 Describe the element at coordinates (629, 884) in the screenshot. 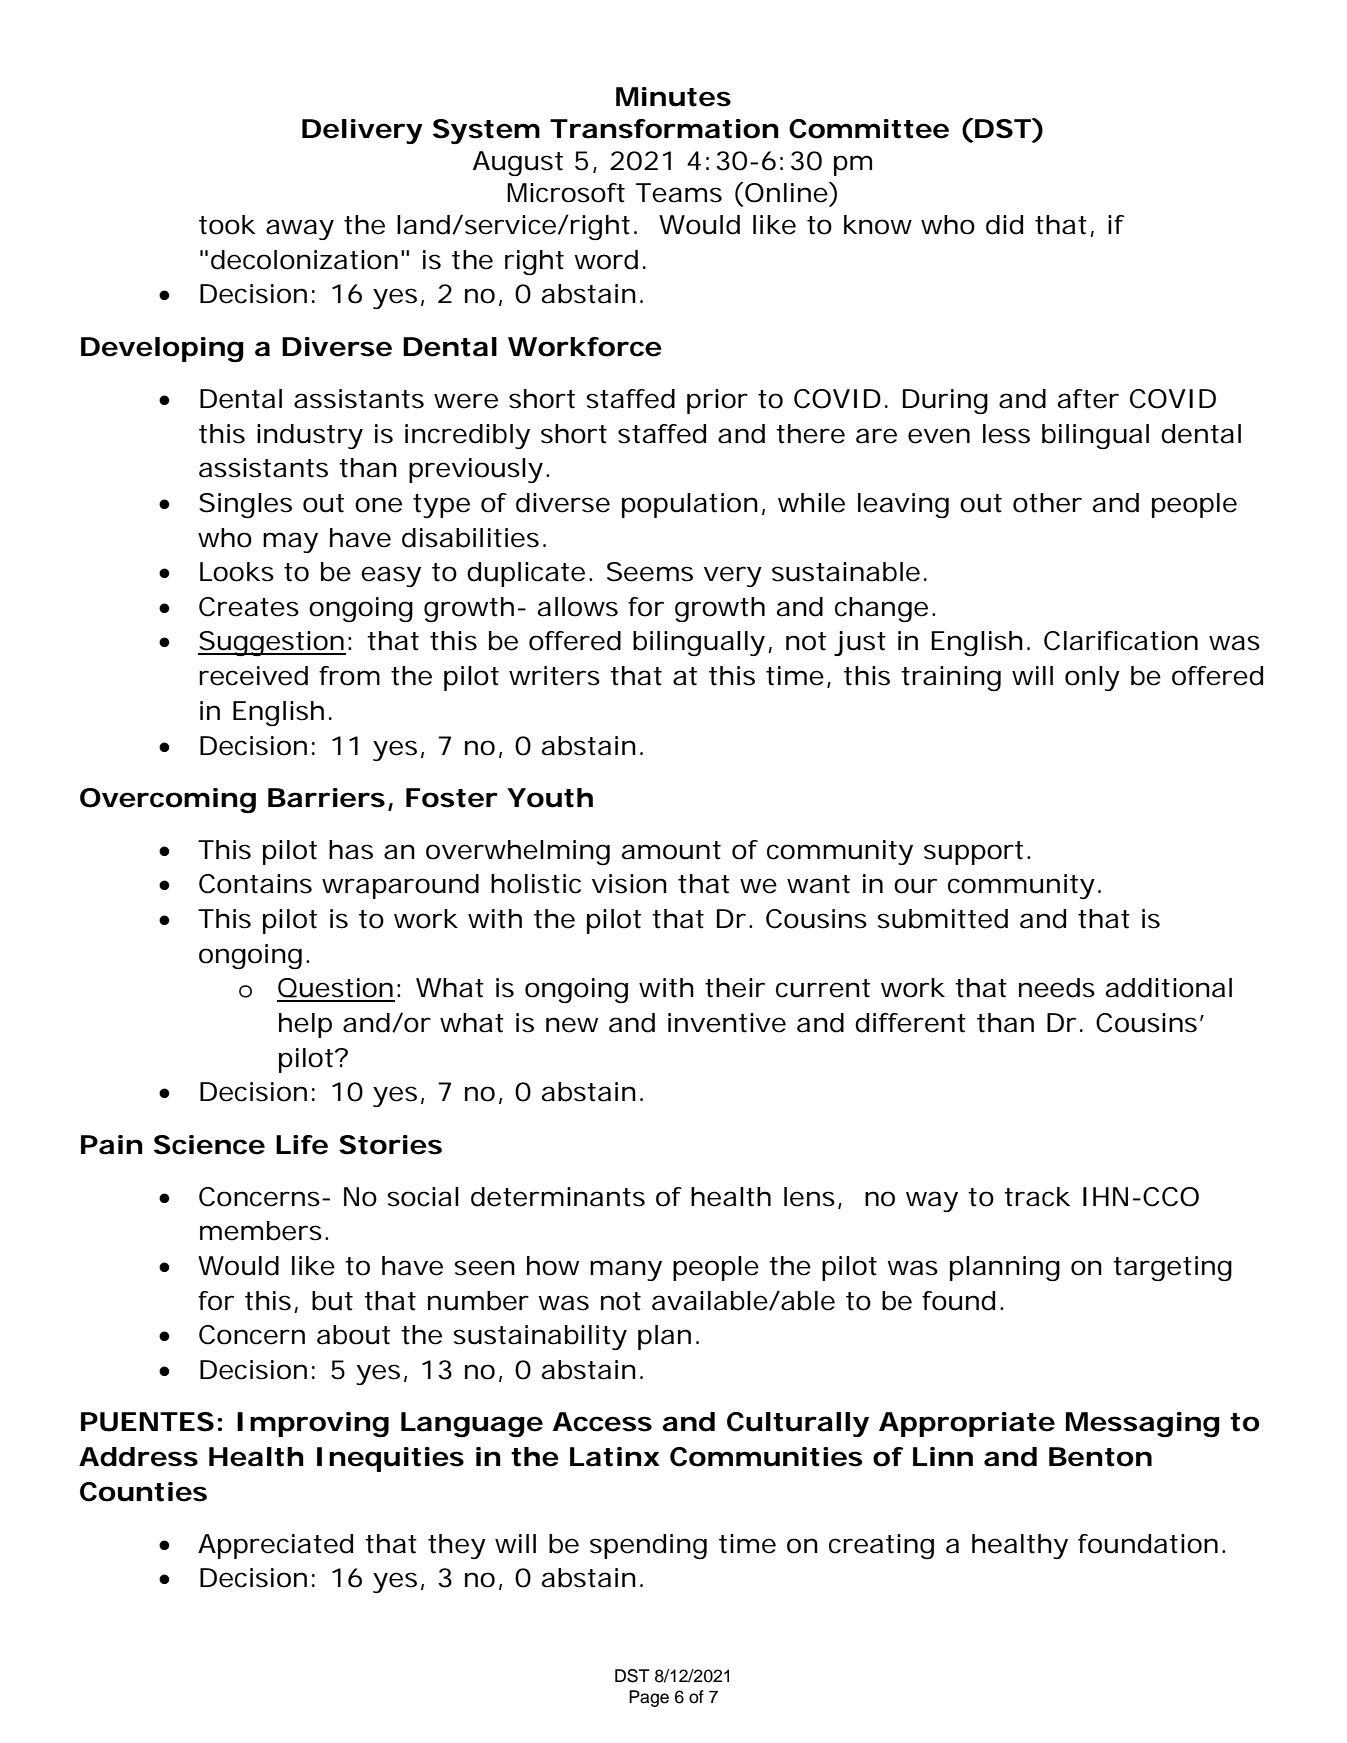

I see `vision` at that location.
